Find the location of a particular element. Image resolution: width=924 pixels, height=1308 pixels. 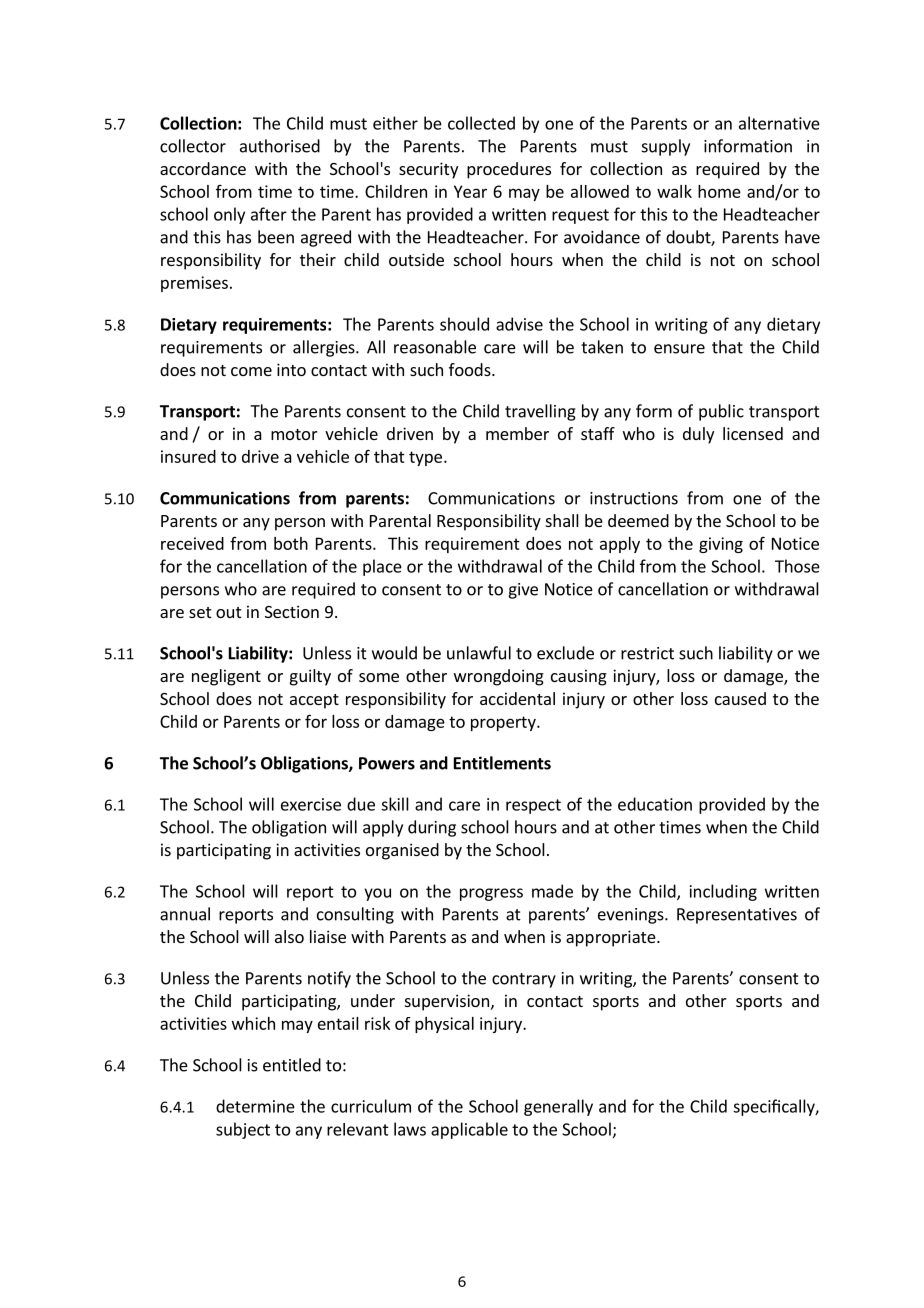

licensed is located at coordinates (753, 433).
